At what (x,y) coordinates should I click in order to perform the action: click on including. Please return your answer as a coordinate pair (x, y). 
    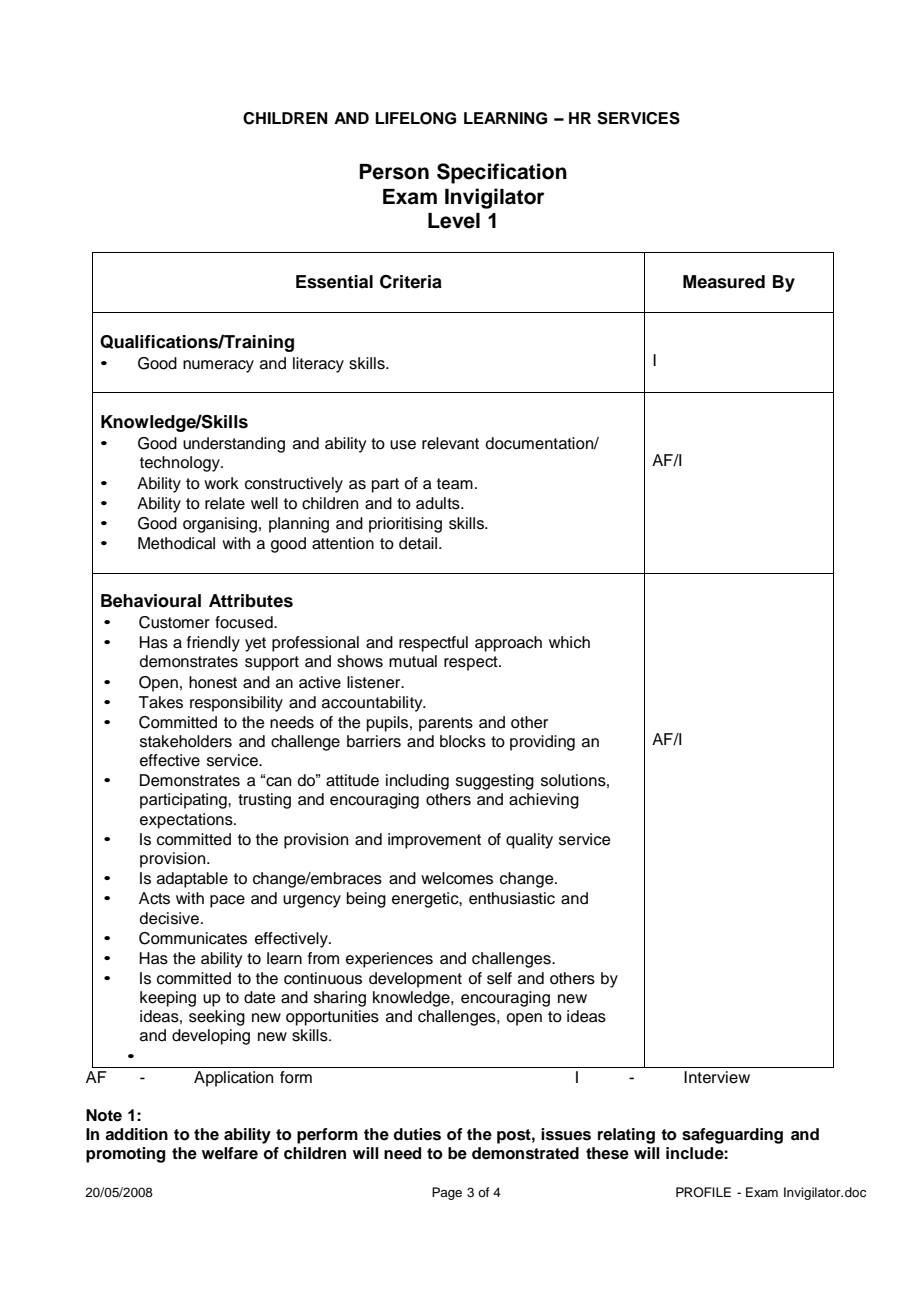
    Looking at the image, I should click on (417, 782).
